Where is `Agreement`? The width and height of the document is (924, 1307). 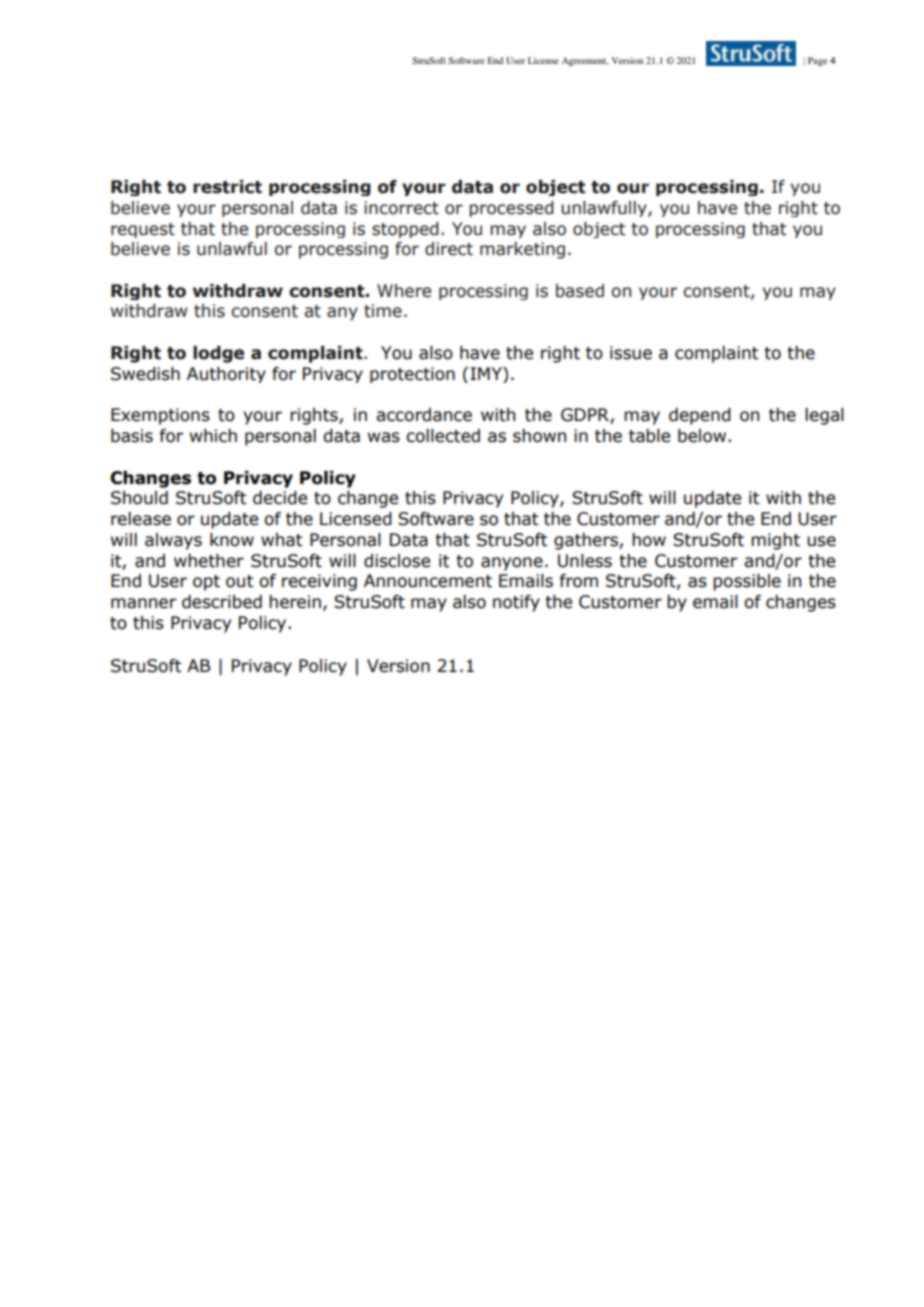
Agreement is located at coordinates (585, 61).
